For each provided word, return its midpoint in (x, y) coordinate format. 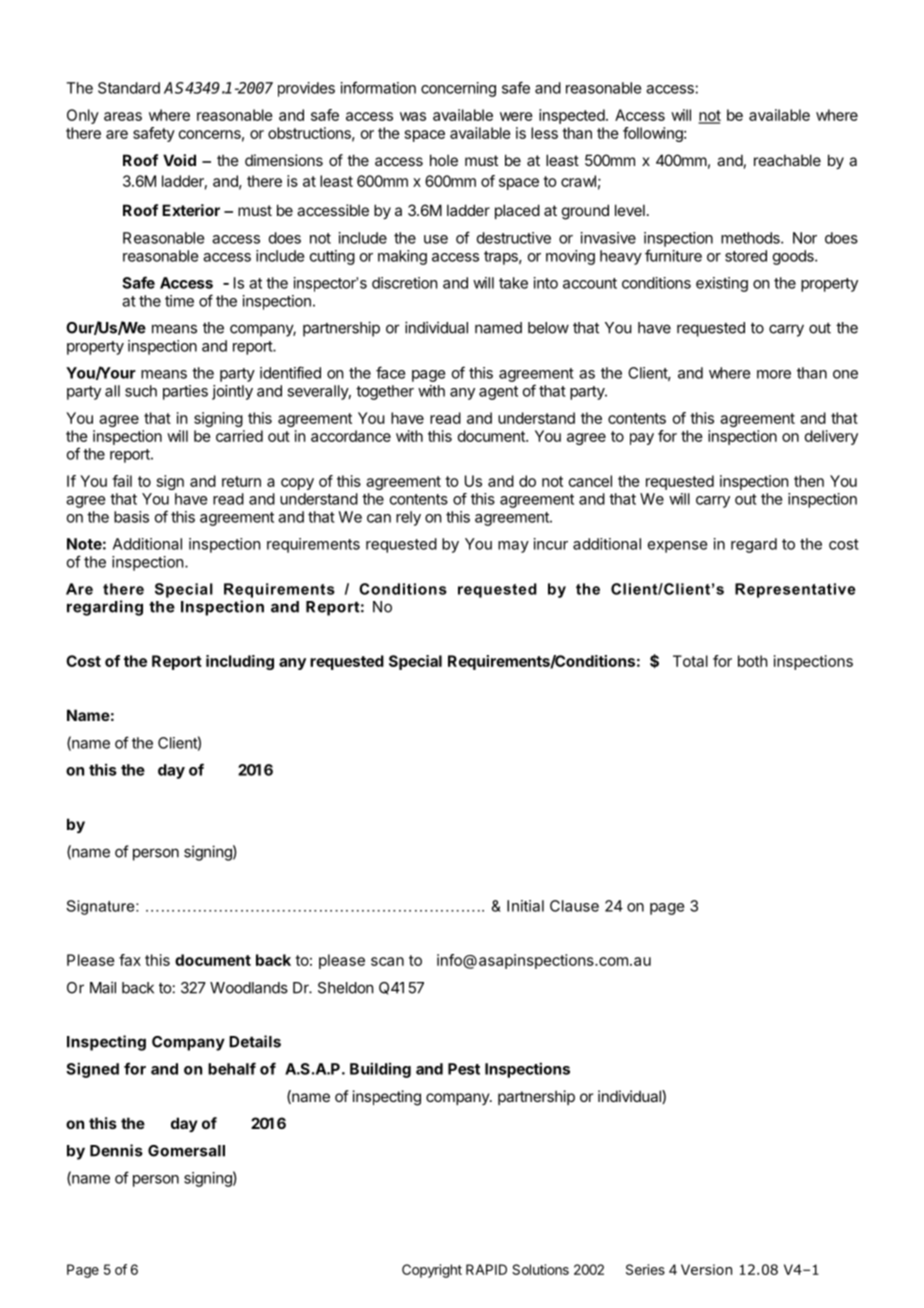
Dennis (116, 1150)
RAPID (486, 1269)
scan (387, 961)
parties (185, 392)
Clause (574, 906)
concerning (458, 89)
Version (706, 1269)
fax (130, 960)
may (513, 547)
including (240, 662)
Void (179, 160)
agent (498, 393)
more (774, 374)
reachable (787, 160)
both (753, 661)
